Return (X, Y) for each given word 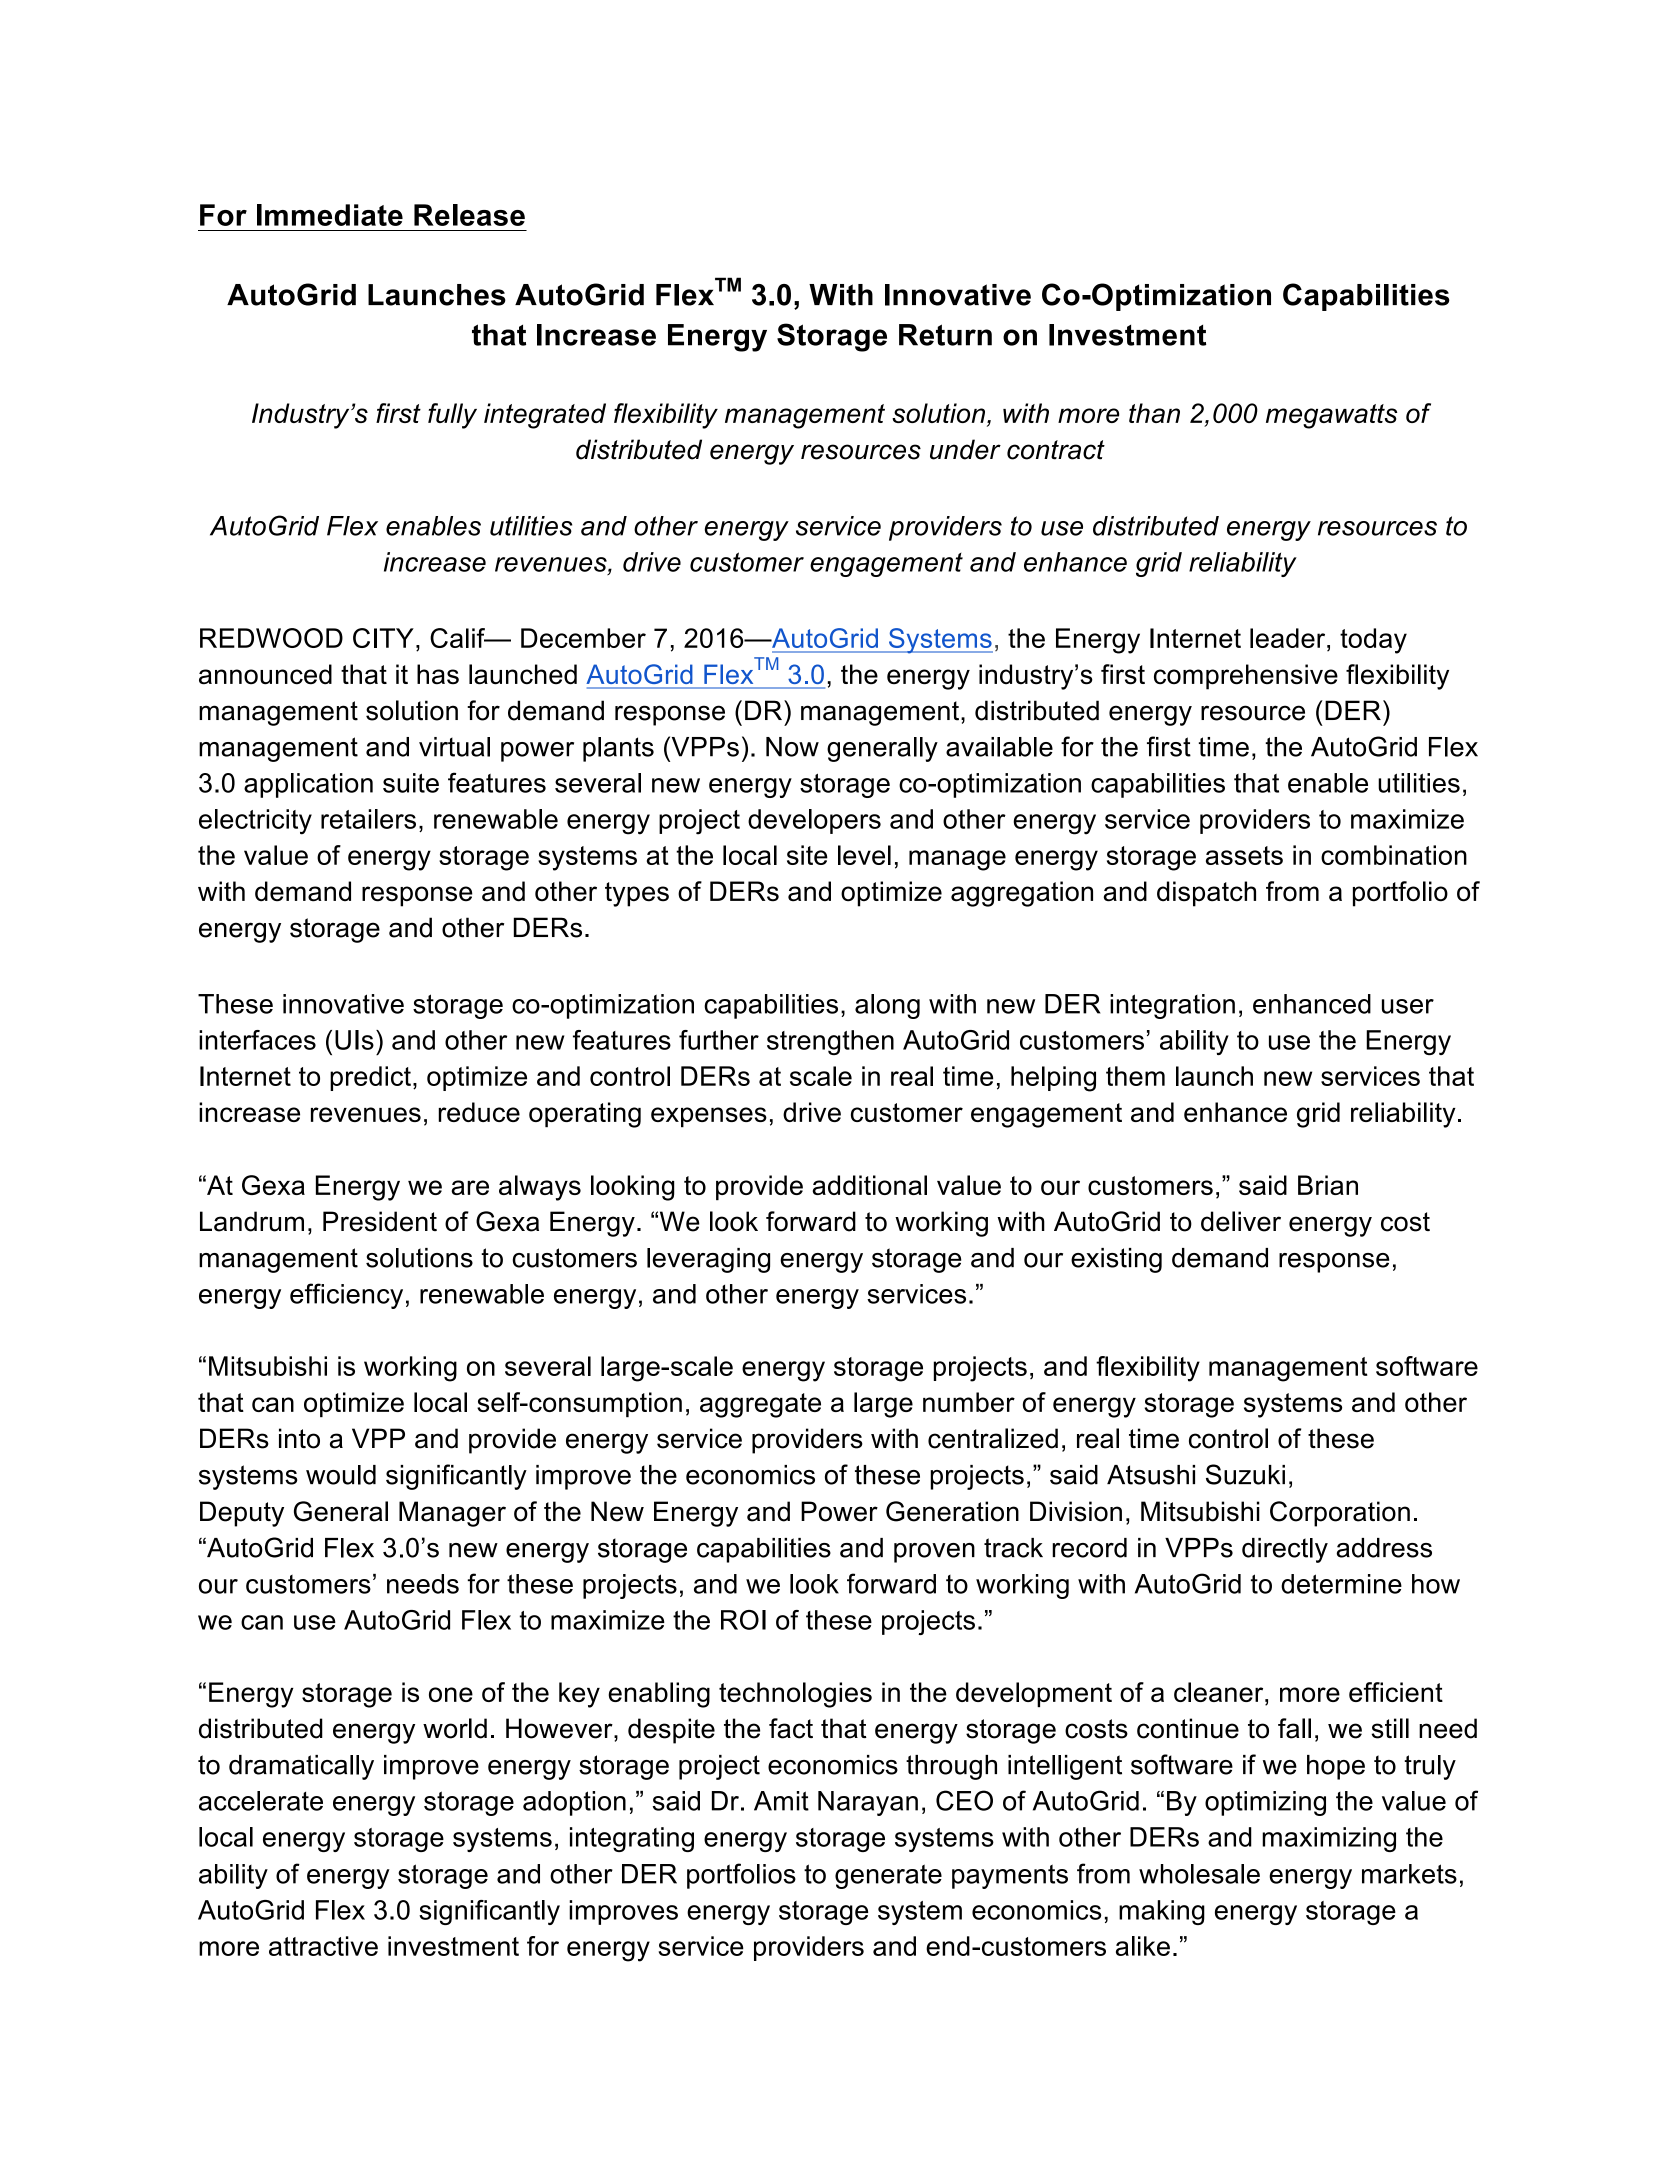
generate (888, 1876)
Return (945, 335)
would (341, 1475)
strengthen (830, 1042)
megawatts (1331, 416)
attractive (323, 1946)
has (438, 674)
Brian (1328, 1185)
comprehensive (1246, 677)
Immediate (330, 215)
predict (370, 1078)
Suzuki (1245, 1474)
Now (792, 747)
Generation (952, 1511)
